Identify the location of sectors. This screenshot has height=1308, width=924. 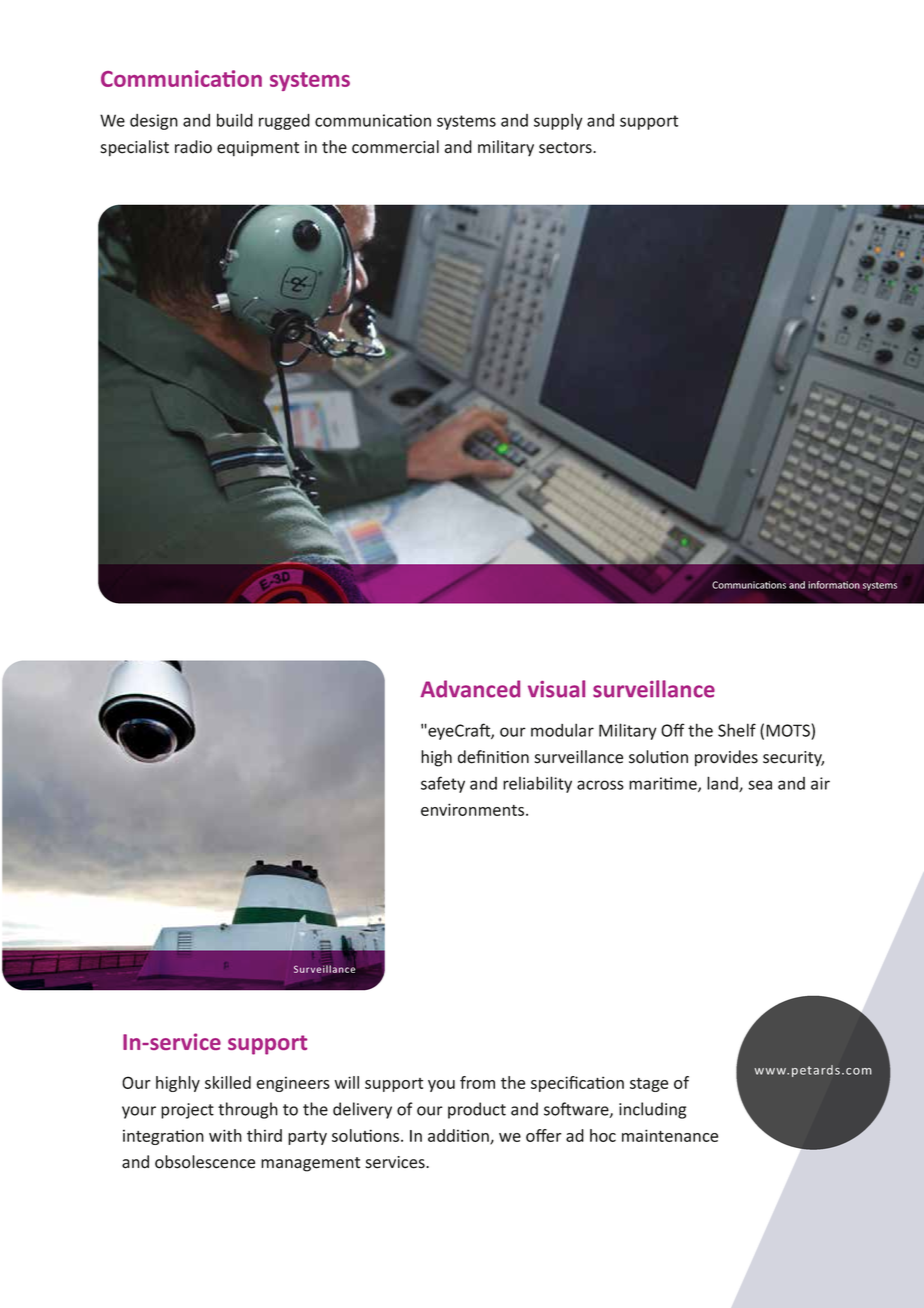
(566, 148).
